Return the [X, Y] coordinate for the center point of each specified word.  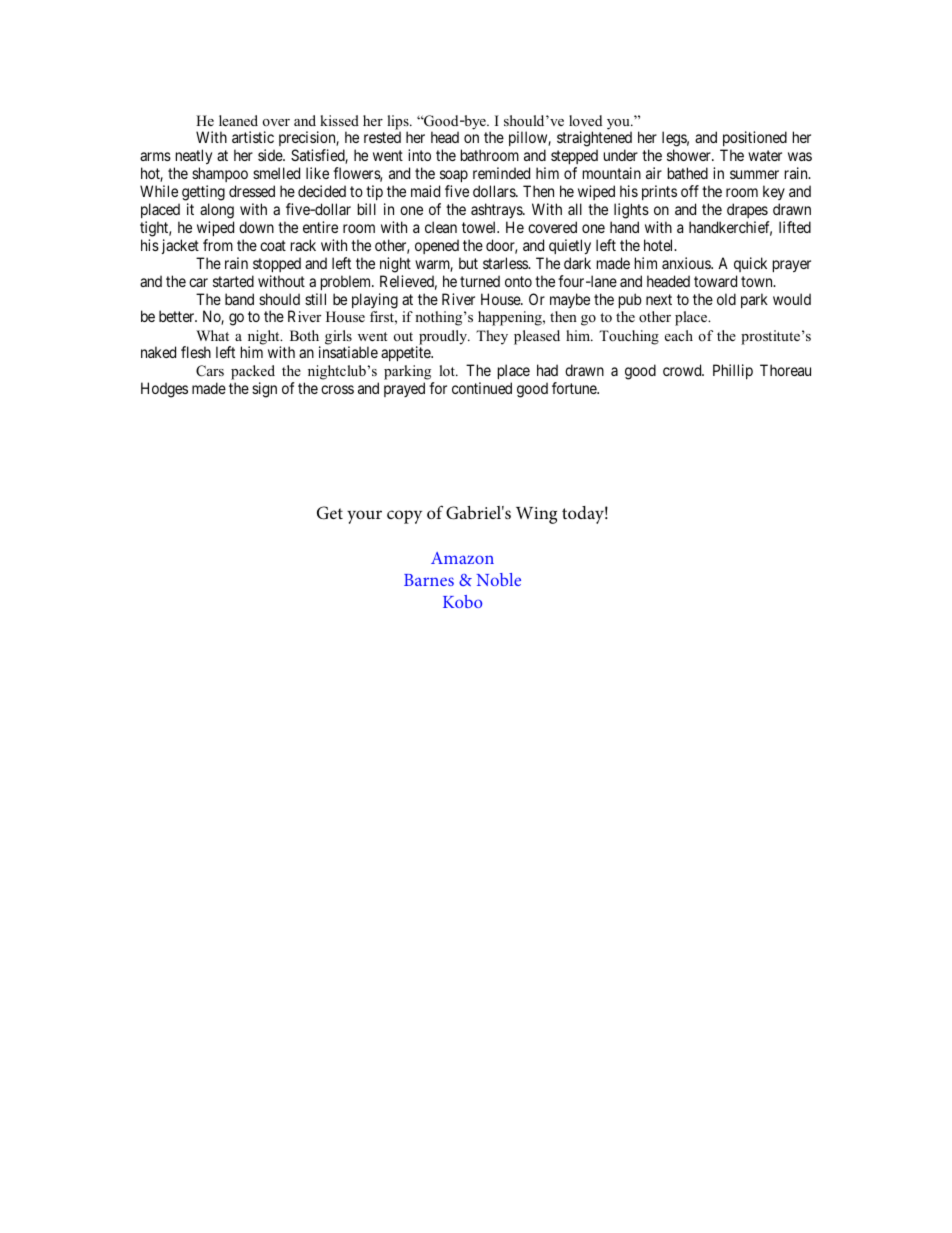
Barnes [429, 580]
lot [448, 370]
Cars [210, 371]
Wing [536, 515]
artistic [253, 137]
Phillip [733, 371]
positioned [753, 140]
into [419, 155]
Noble [499, 579]
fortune [575, 388]
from [218, 245]
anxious [687, 263]
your [364, 517]
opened [437, 246]
